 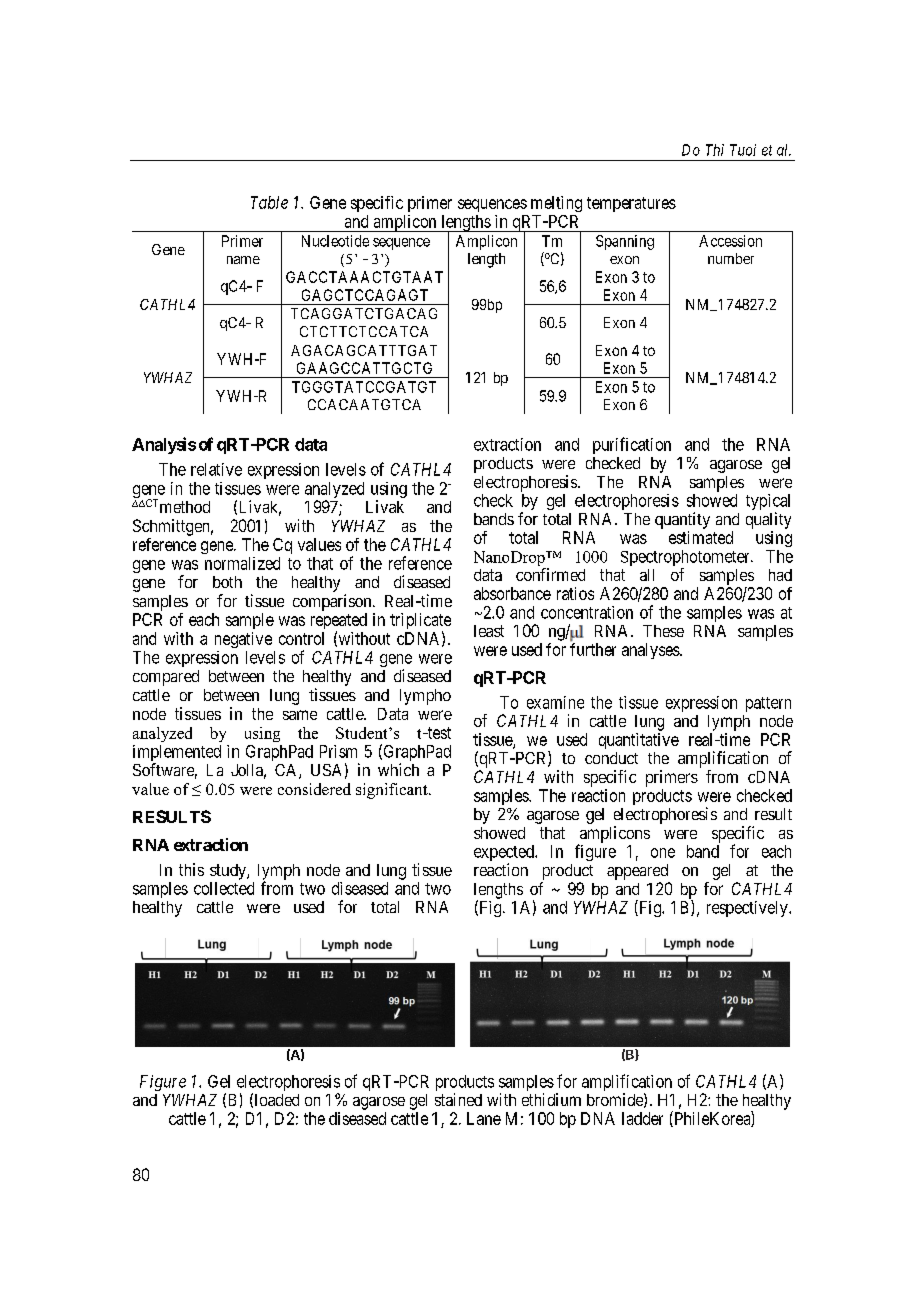 What do you see at coordinates (484, 1118) in the image?
I see `Lane` at bounding box center [484, 1118].
